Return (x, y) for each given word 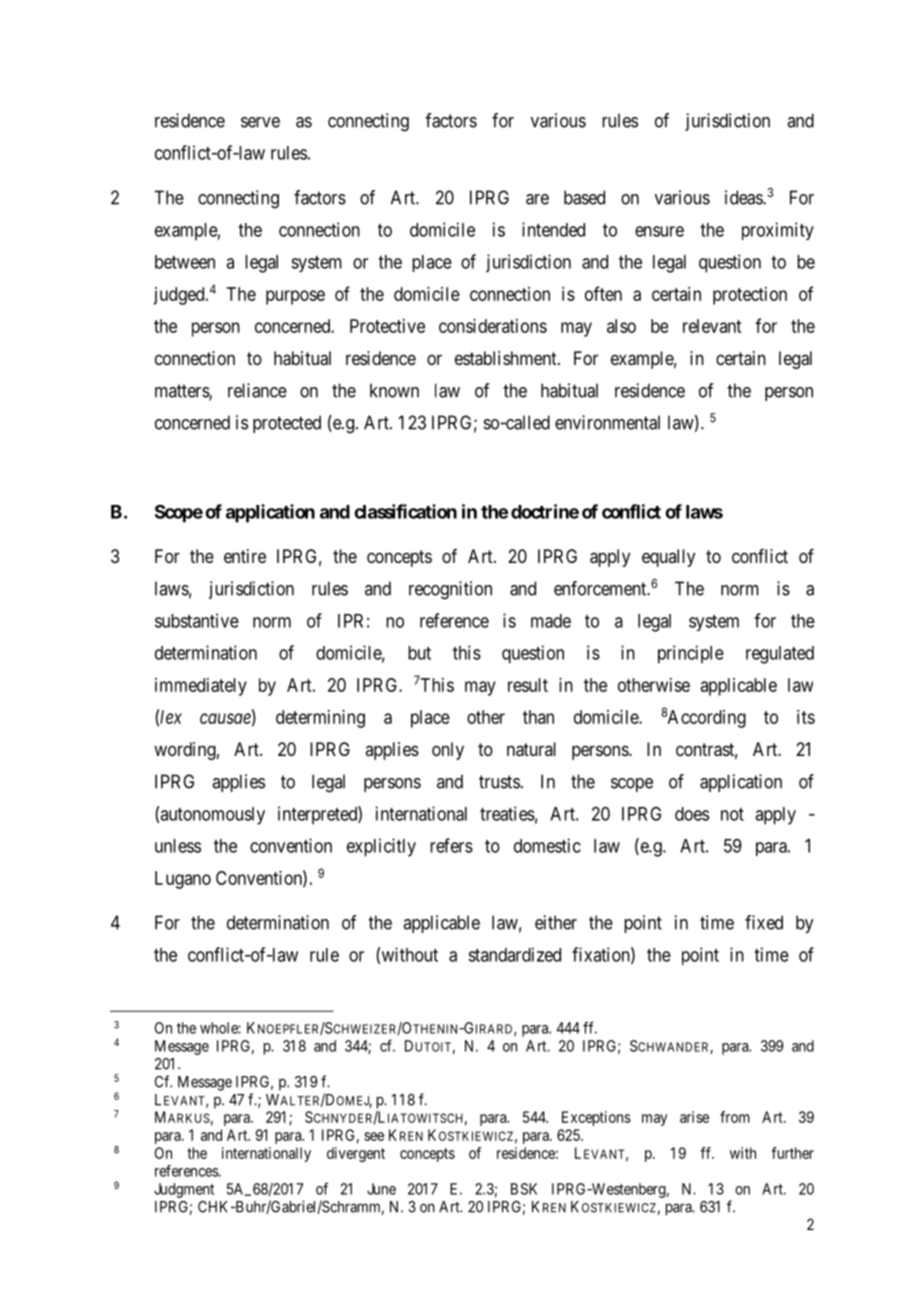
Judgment (184, 1190)
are (537, 199)
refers (451, 845)
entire (245, 556)
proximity (778, 231)
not (732, 814)
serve (260, 122)
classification (405, 511)
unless (178, 846)
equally (668, 558)
